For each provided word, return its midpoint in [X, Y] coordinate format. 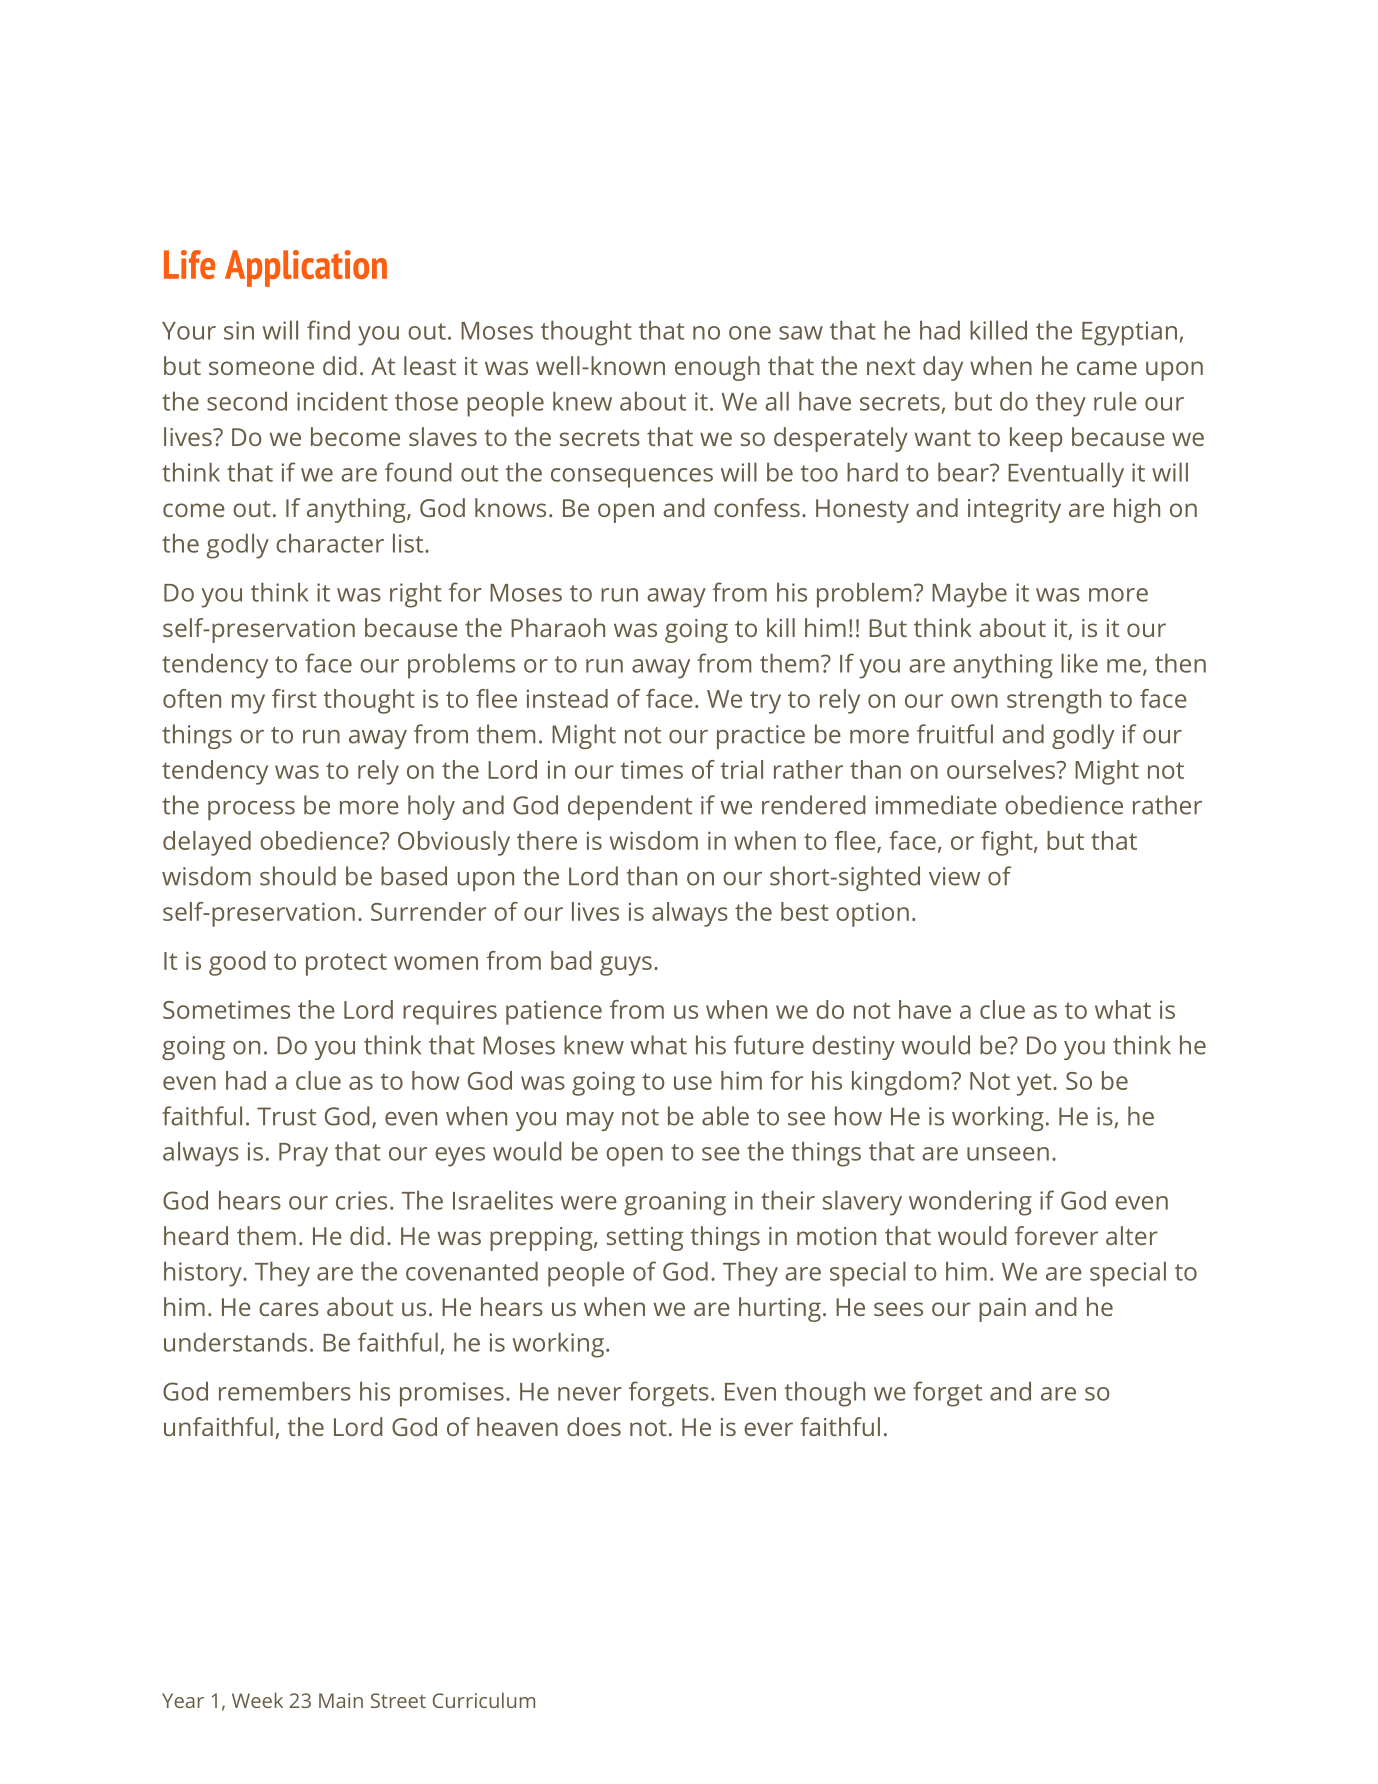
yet [1035, 1084]
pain [1002, 1310]
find [328, 330]
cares [289, 1309]
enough [717, 368]
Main [341, 1700]
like [1079, 663]
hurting [780, 1309]
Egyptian [1129, 333]
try [765, 702]
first [294, 698]
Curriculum [484, 1700]
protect [346, 964]
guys [626, 966]
